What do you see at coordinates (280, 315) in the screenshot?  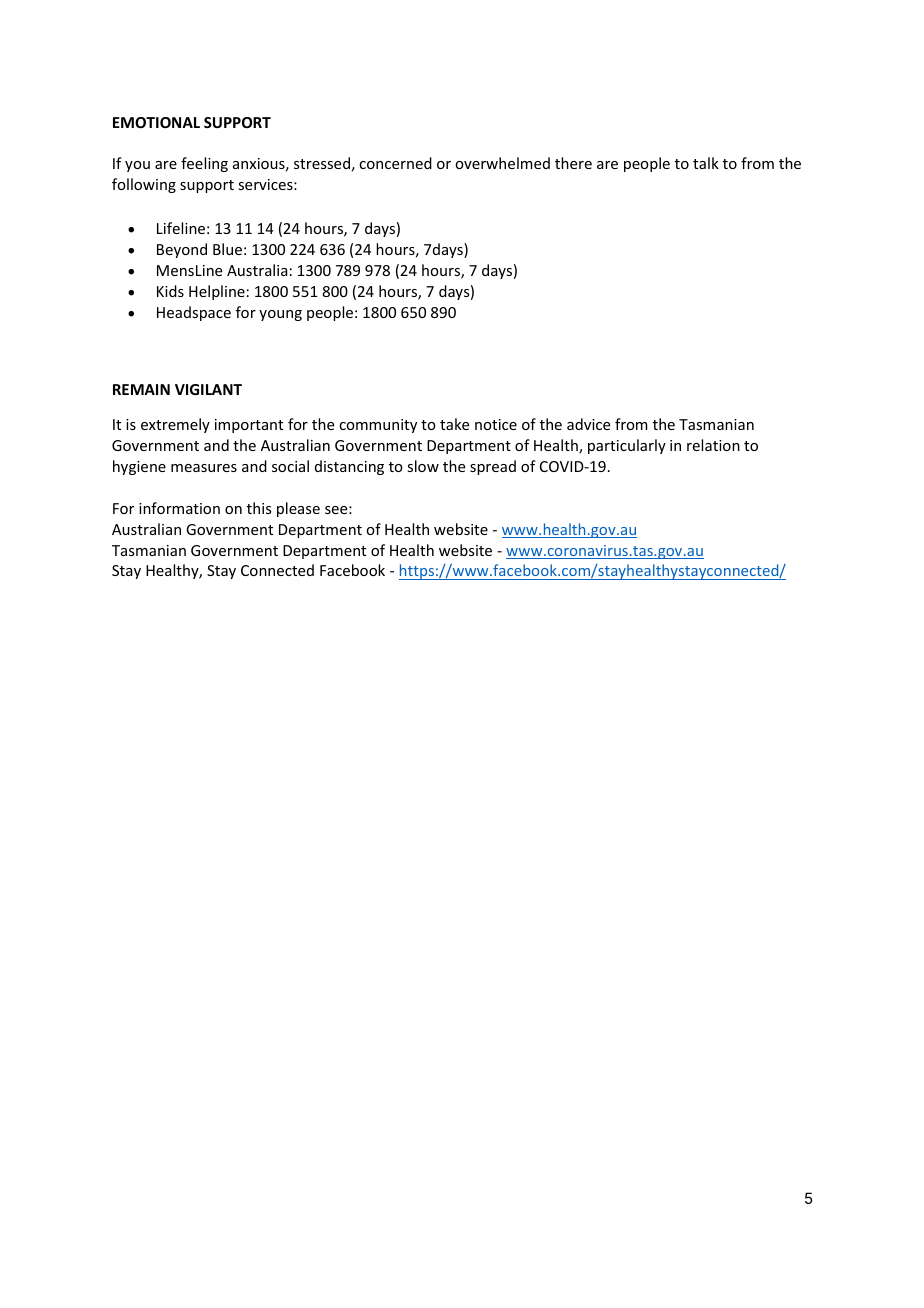 I see `young` at bounding box center [280, 315].
